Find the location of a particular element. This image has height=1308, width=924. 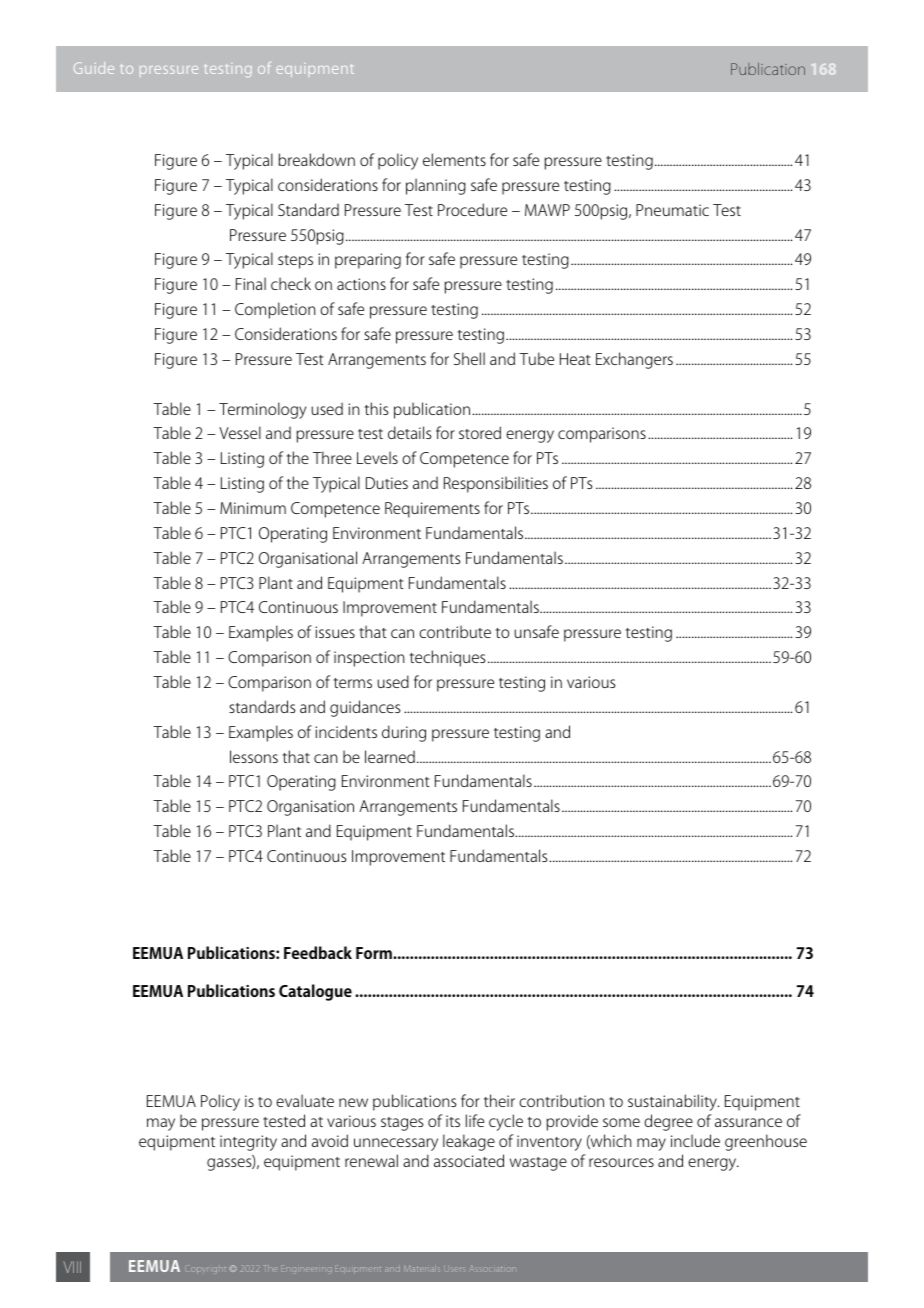

contribute is located at coordinates (455, 631).
